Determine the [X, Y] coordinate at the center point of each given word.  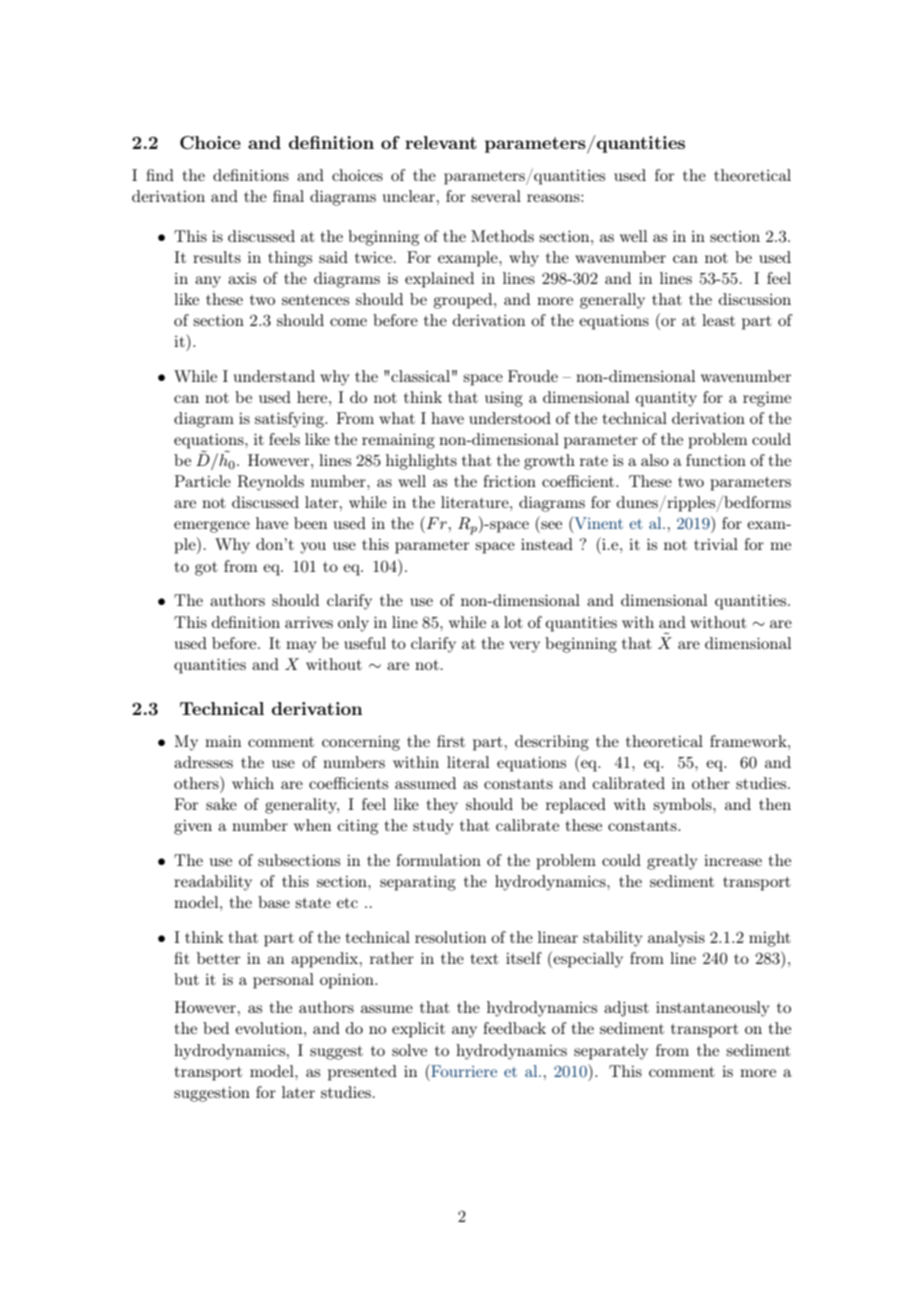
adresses [203, 762]
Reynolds [271, 483]
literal [468, 762]
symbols [683, 806]
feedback [514, 1028]
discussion [755, 299]
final [288, 196]
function [716, 460]
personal [283, 981]
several [496, 196]
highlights [421, 462]
